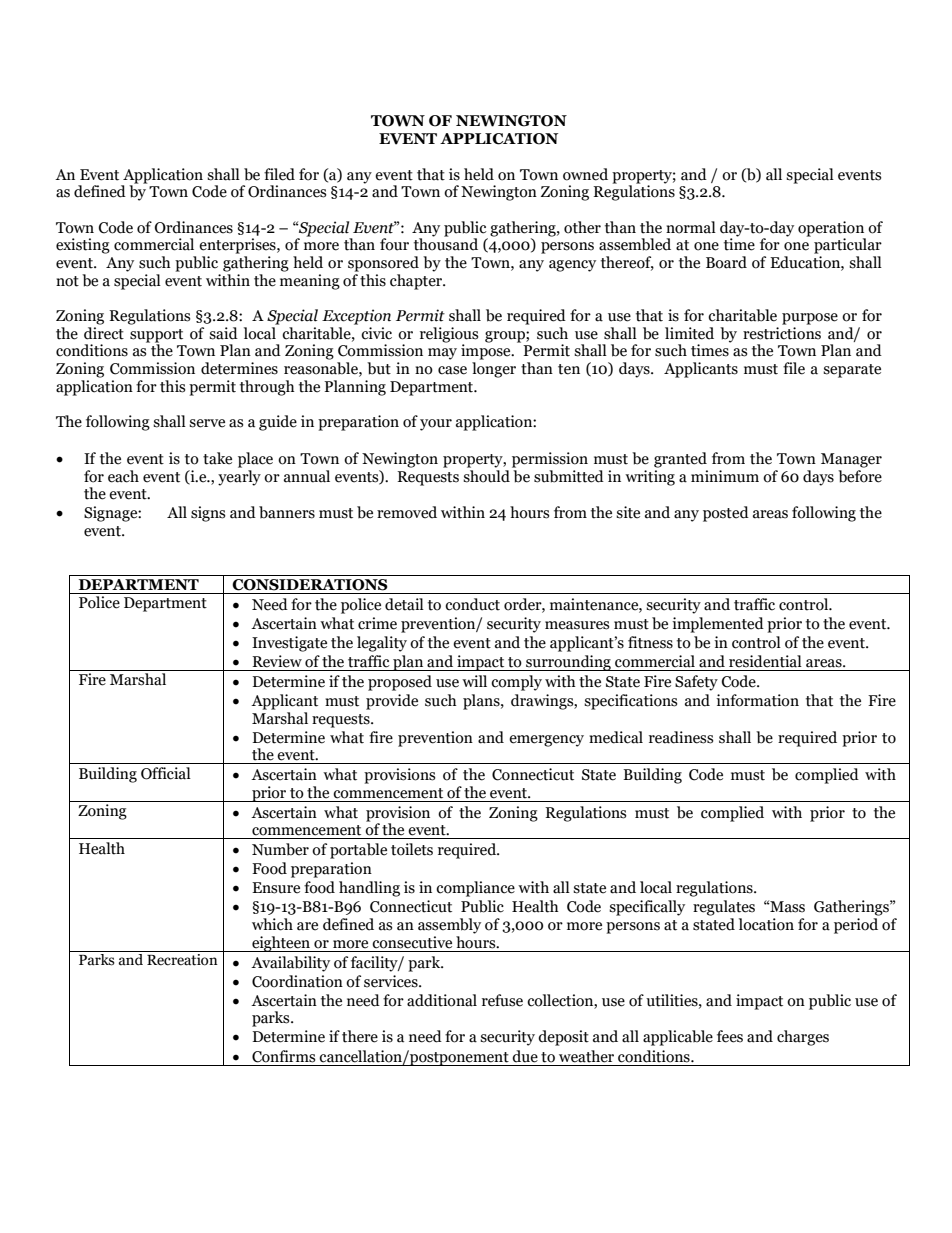 The image size is (952, 1233). Describe the element at coordinates (486, 475) in the document. I see `should` at that location.
